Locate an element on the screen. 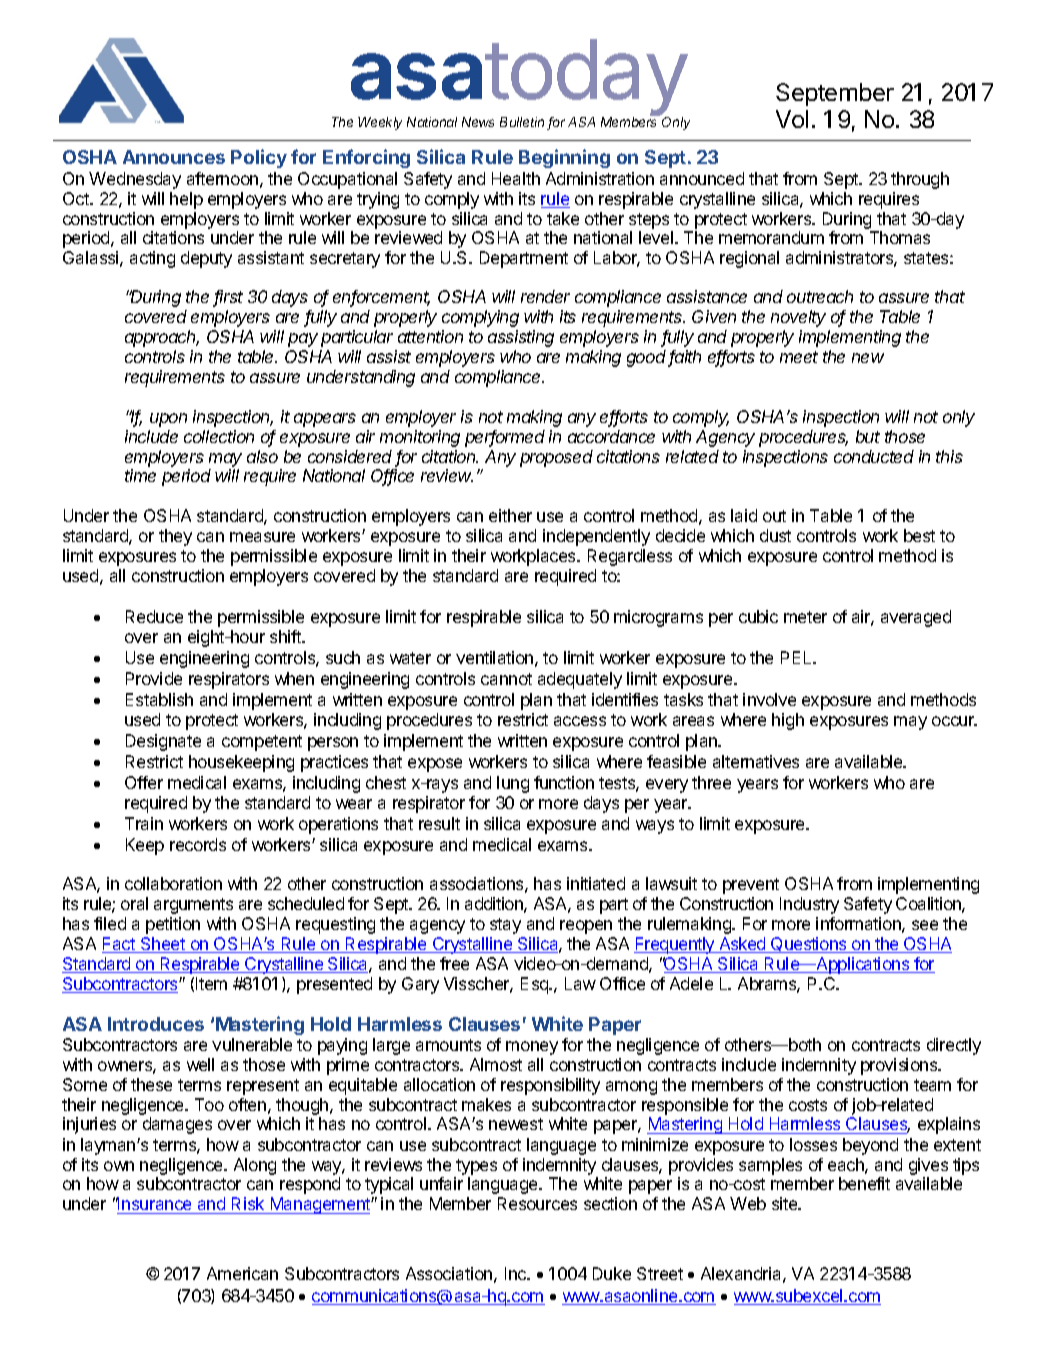 The height and width of the screenshot is (1368, 1057). Questions is located at coordinates (809, 945).
